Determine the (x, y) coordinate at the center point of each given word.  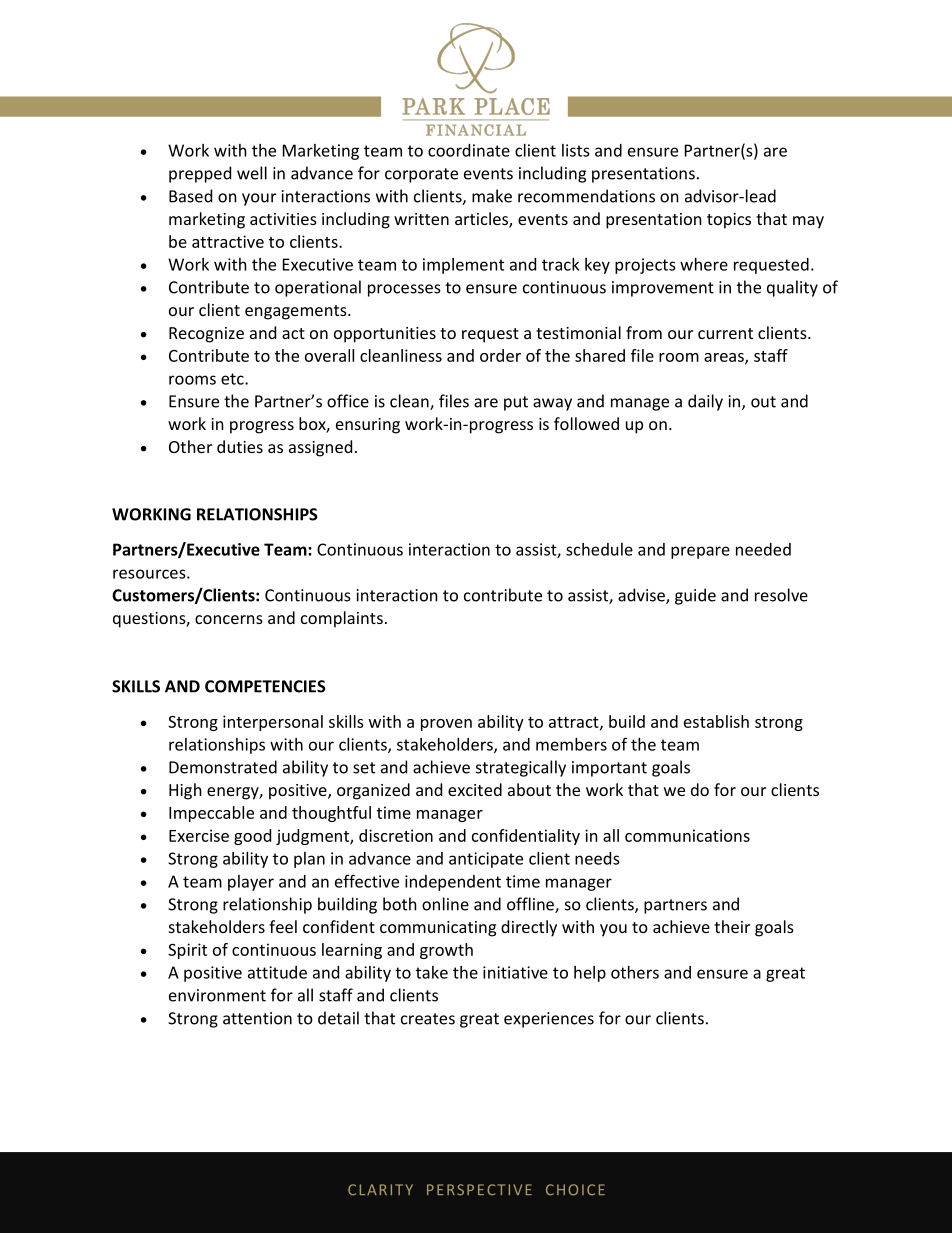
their (732, 926)
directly (529, 928)
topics (729, 221)
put (516, 403)
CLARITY (380, 1189)
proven (446, 725)
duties (240, 446)
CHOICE (575, 1190)
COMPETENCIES (265, 686)
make (492, 196)
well (252, 173)
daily (705, 402)
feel (283, 926)
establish (716, 721)
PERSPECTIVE (479, 1189)
